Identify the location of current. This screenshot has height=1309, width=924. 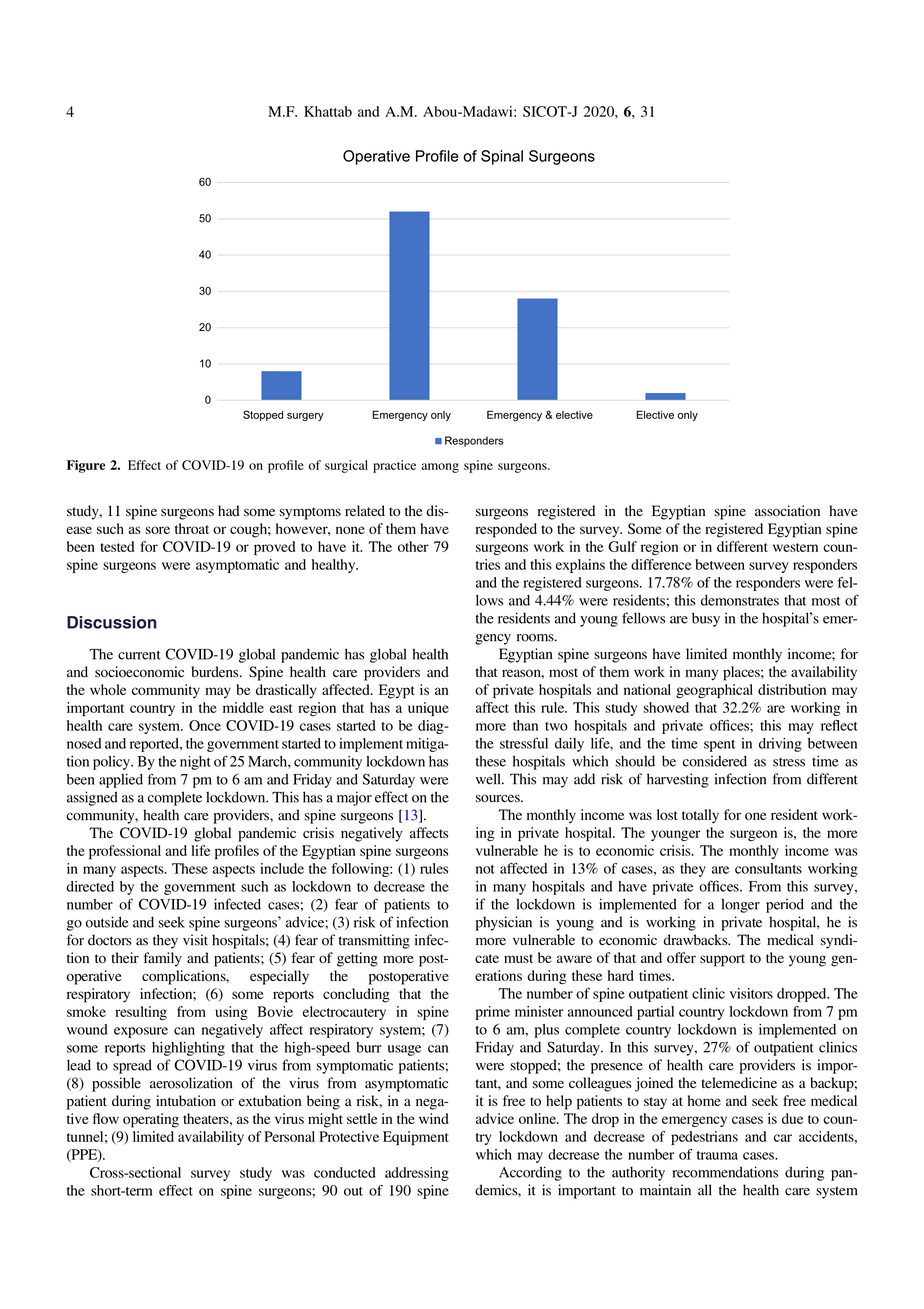
(139, 655).
